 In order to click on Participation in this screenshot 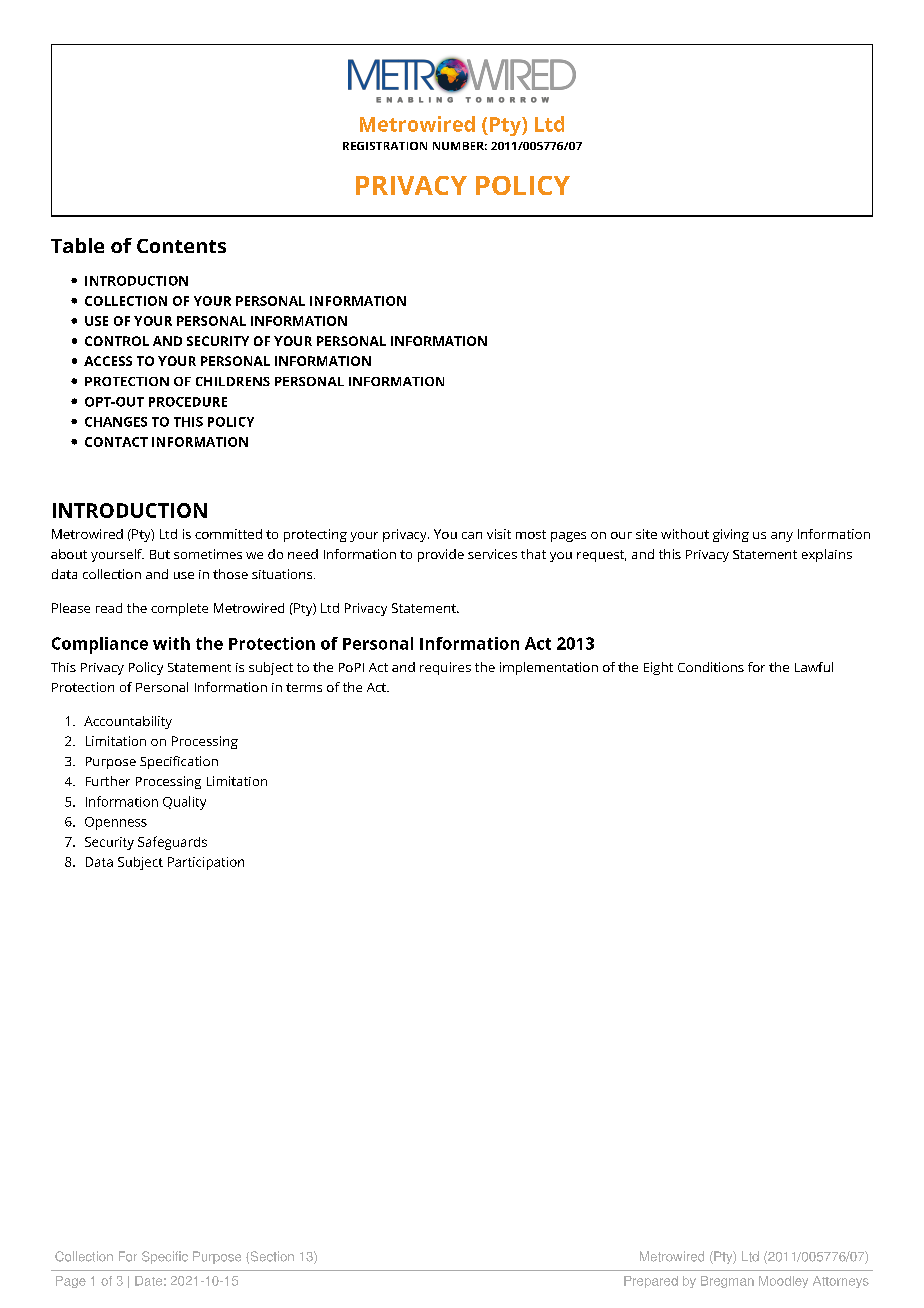, I will do `click(206, 863)`.
